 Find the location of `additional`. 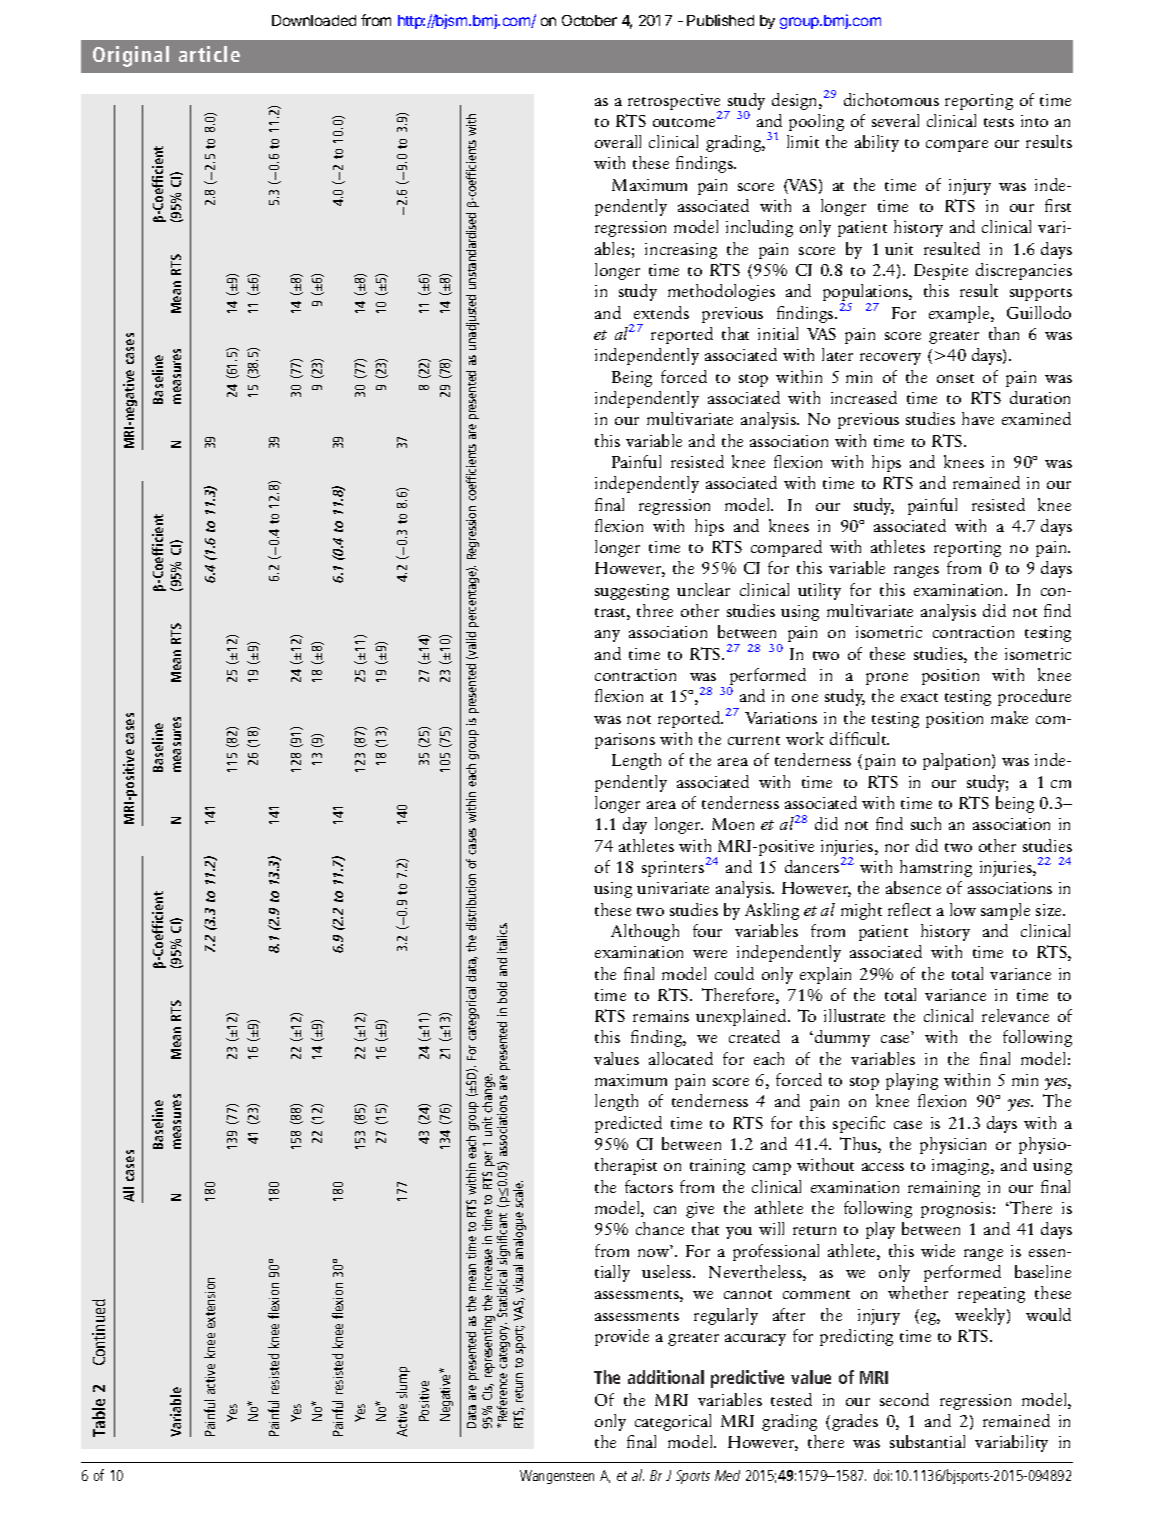

additional is located at coordinates (666, 1377).
